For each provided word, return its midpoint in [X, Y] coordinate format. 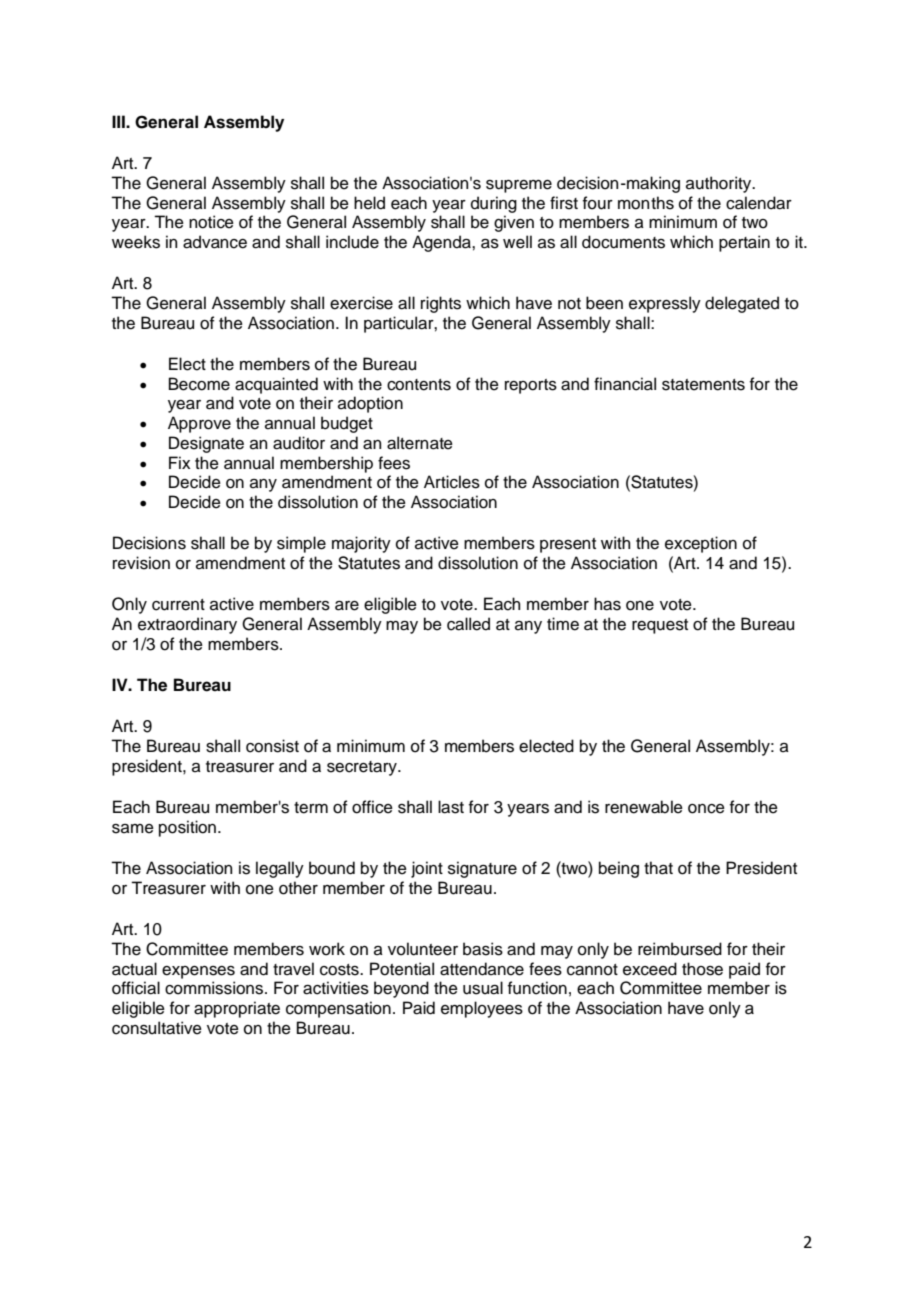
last [451, 807]
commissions [215, 988]
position [187, 828]
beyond [401, 989]
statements [703, 385]
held [369, 203]
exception [701, 544]
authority [720, 184]
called [468, 624]
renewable [644, 807]
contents [419, 385]
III [119, 121]
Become [199, 384]
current [178, 605]
